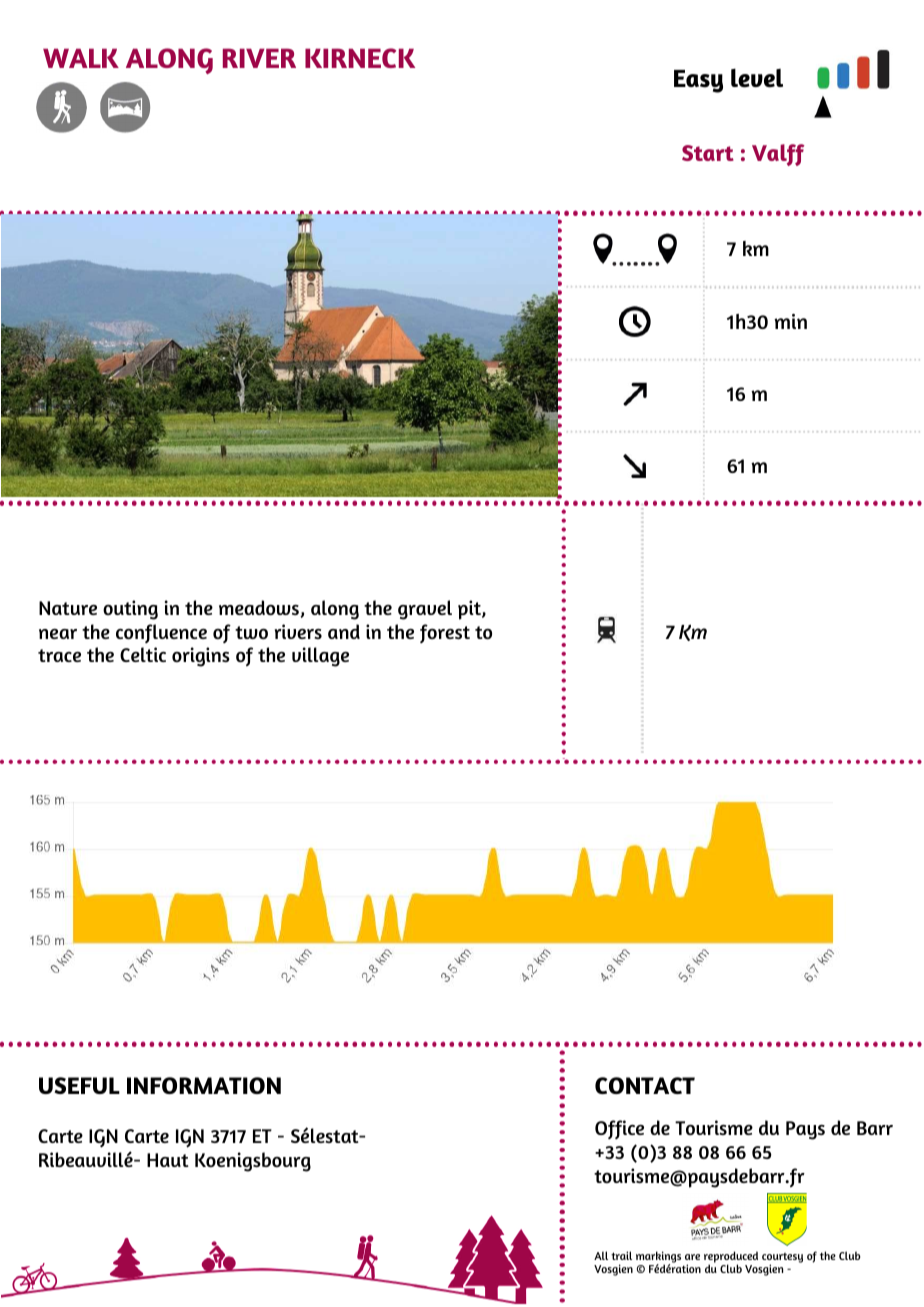 This page has width=924, height=1307. I want to click on forest, so click(445, 633).
